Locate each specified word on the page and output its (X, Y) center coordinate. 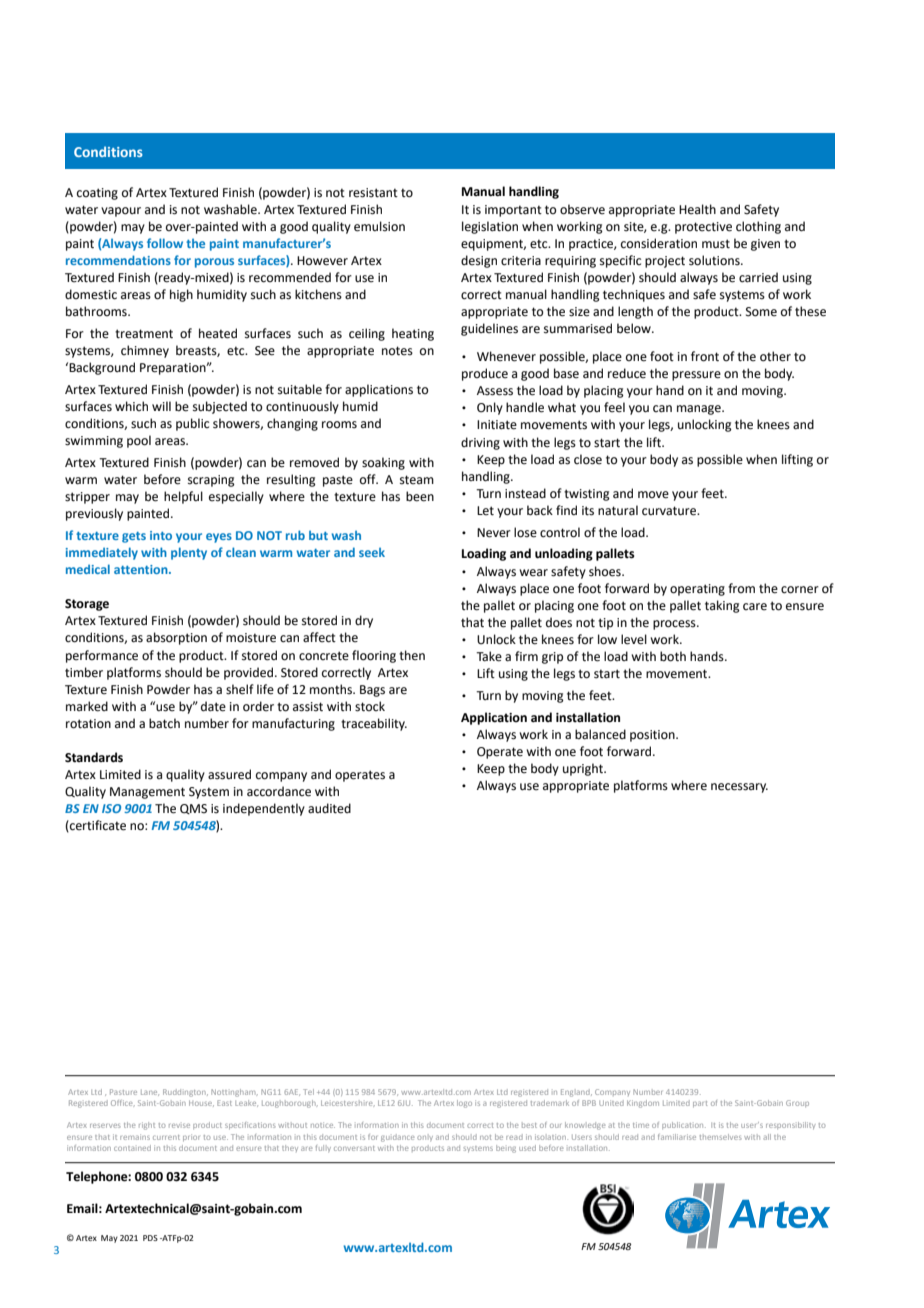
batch (164, 723)
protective (703, 228)
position (653, 736)
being (506, 1149)
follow (165, 243)
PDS (150, 1238)
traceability (374, 724)
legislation (490, 227)
